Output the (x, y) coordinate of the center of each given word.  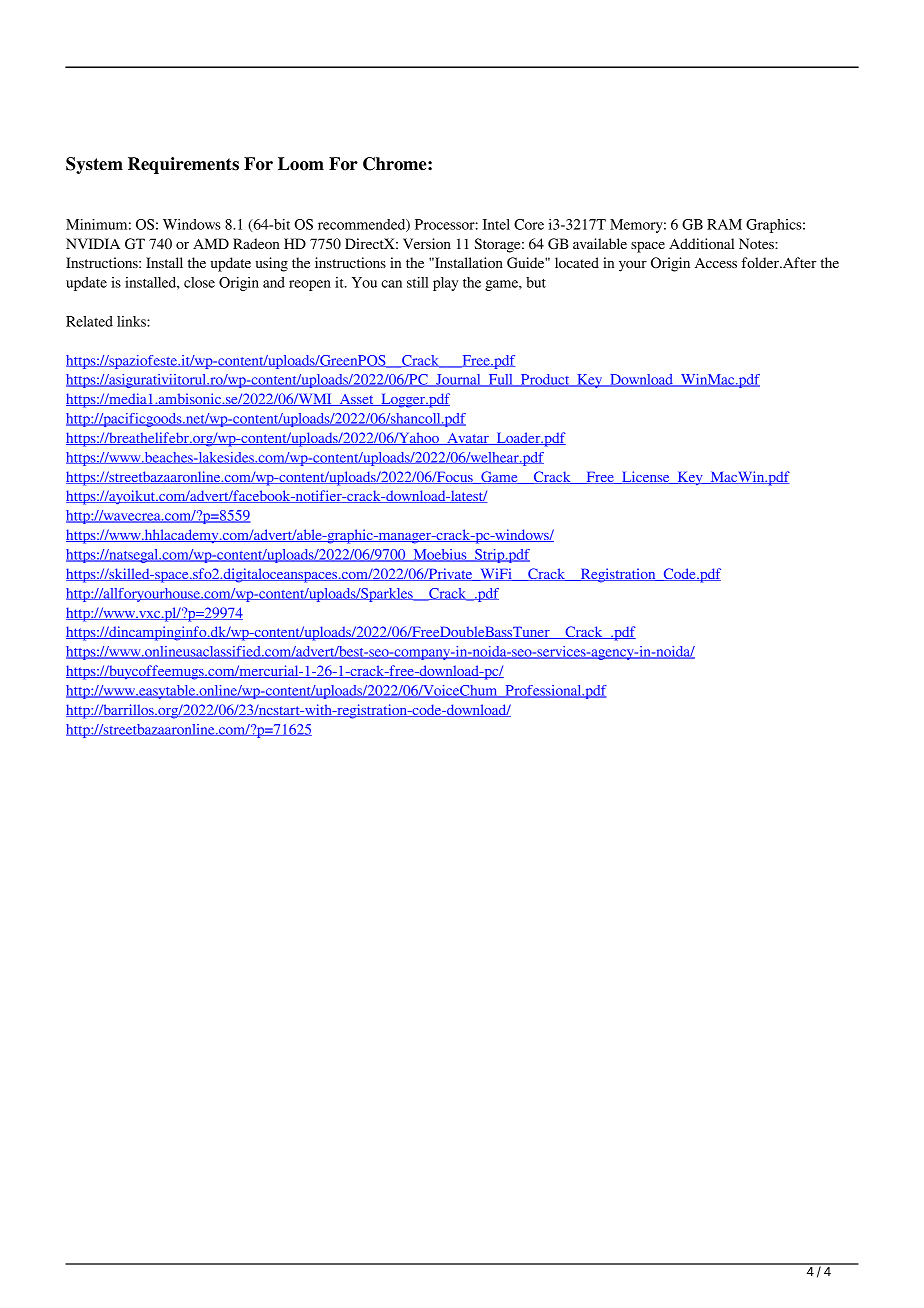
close (199, 282)
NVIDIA (93, 243)
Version (427, 243)
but (536, 282)
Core (529, 224)
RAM (724, 224)
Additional (701, 243)
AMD (211, 243)
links (132, 321)
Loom (301, 164)
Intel (496, 224)
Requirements (183, 165)
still (418, 282)
